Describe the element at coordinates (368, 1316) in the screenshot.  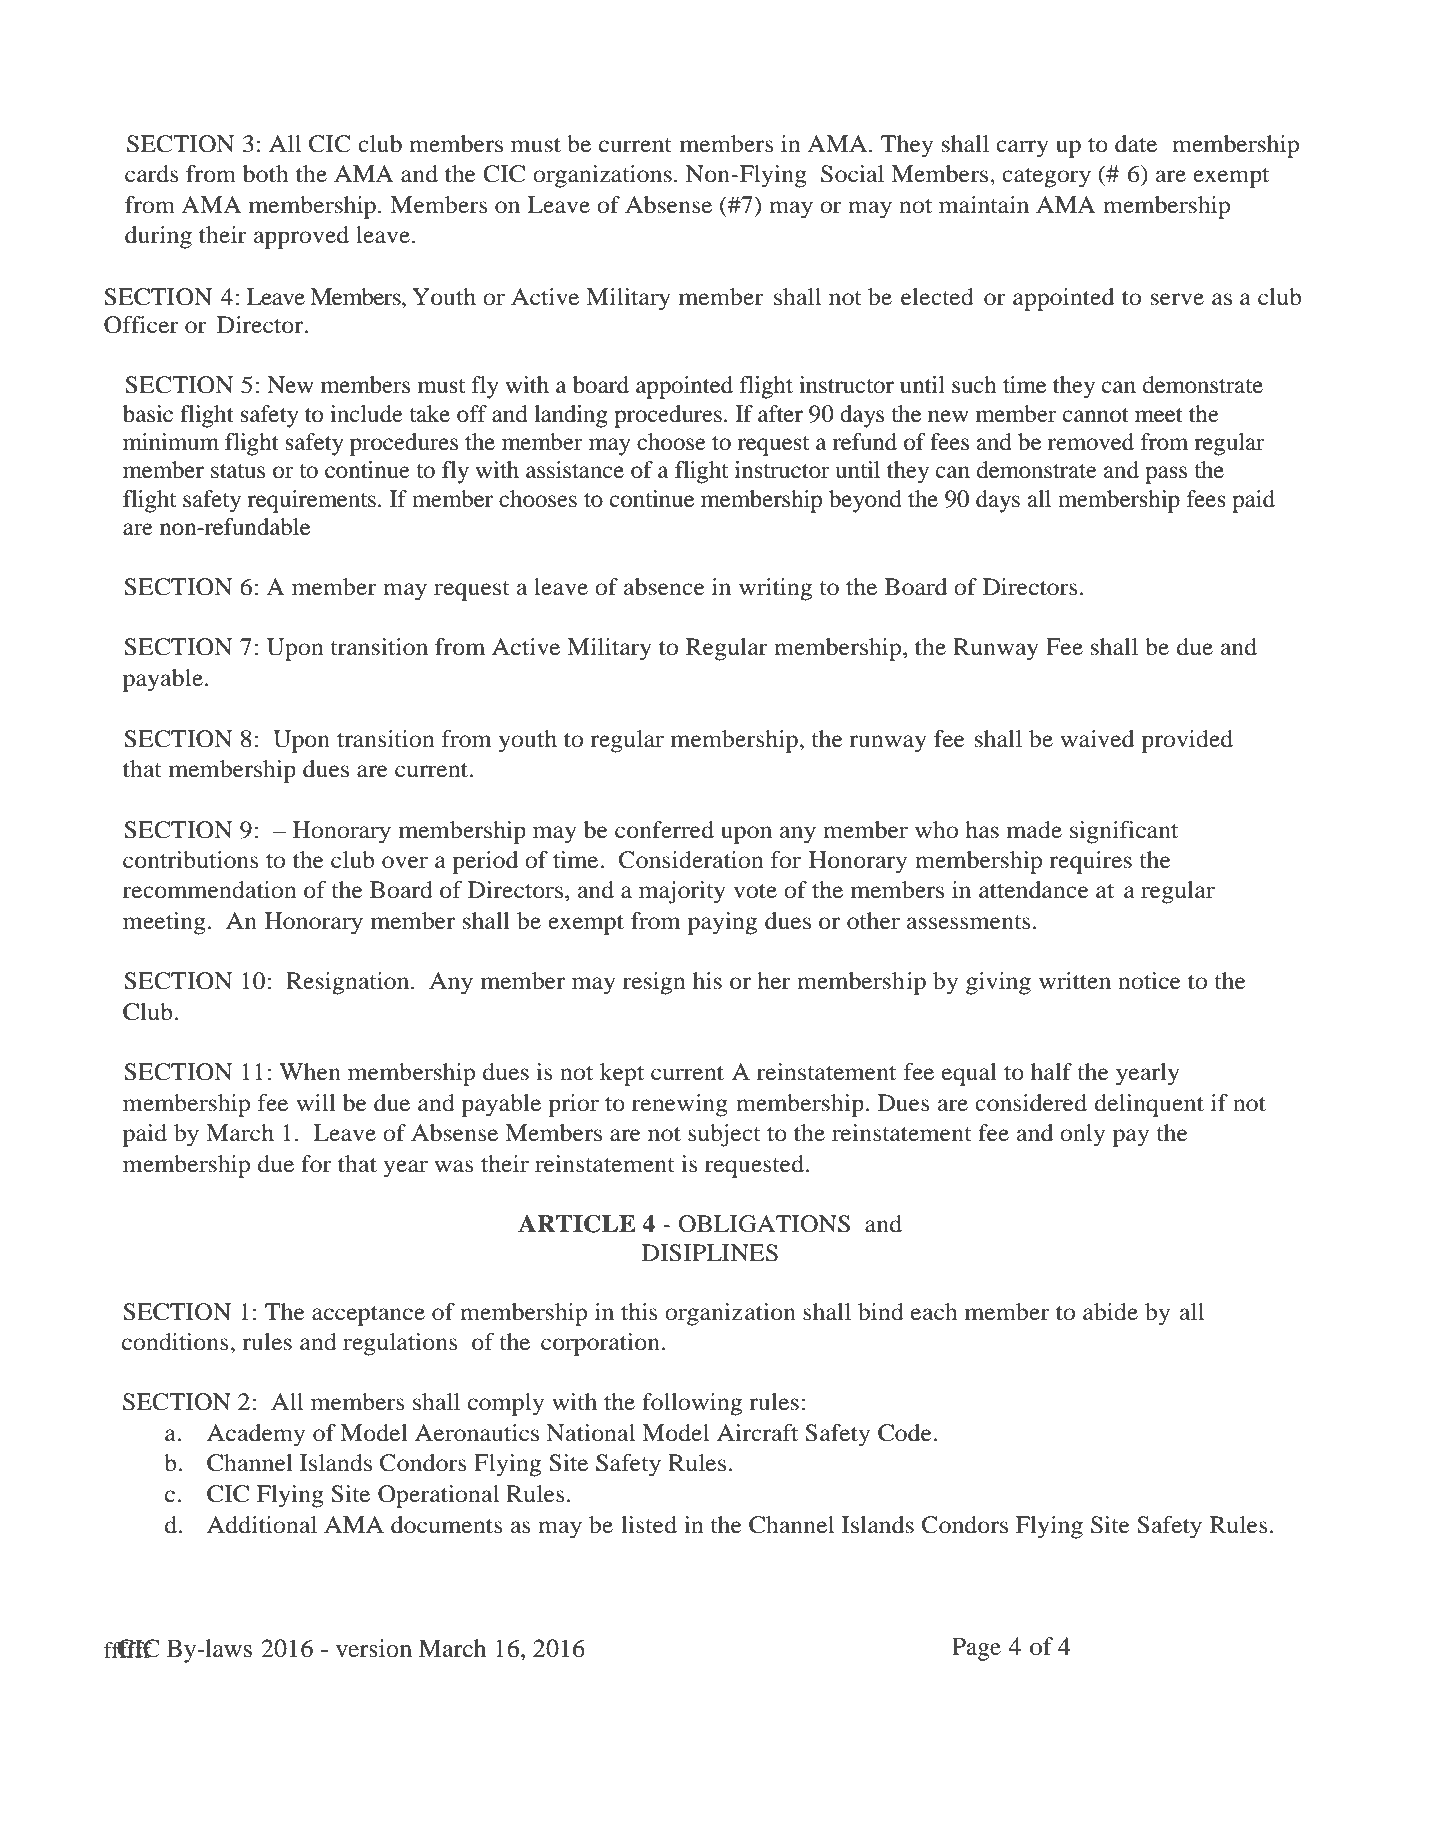
I see `acceptance` at that location.
